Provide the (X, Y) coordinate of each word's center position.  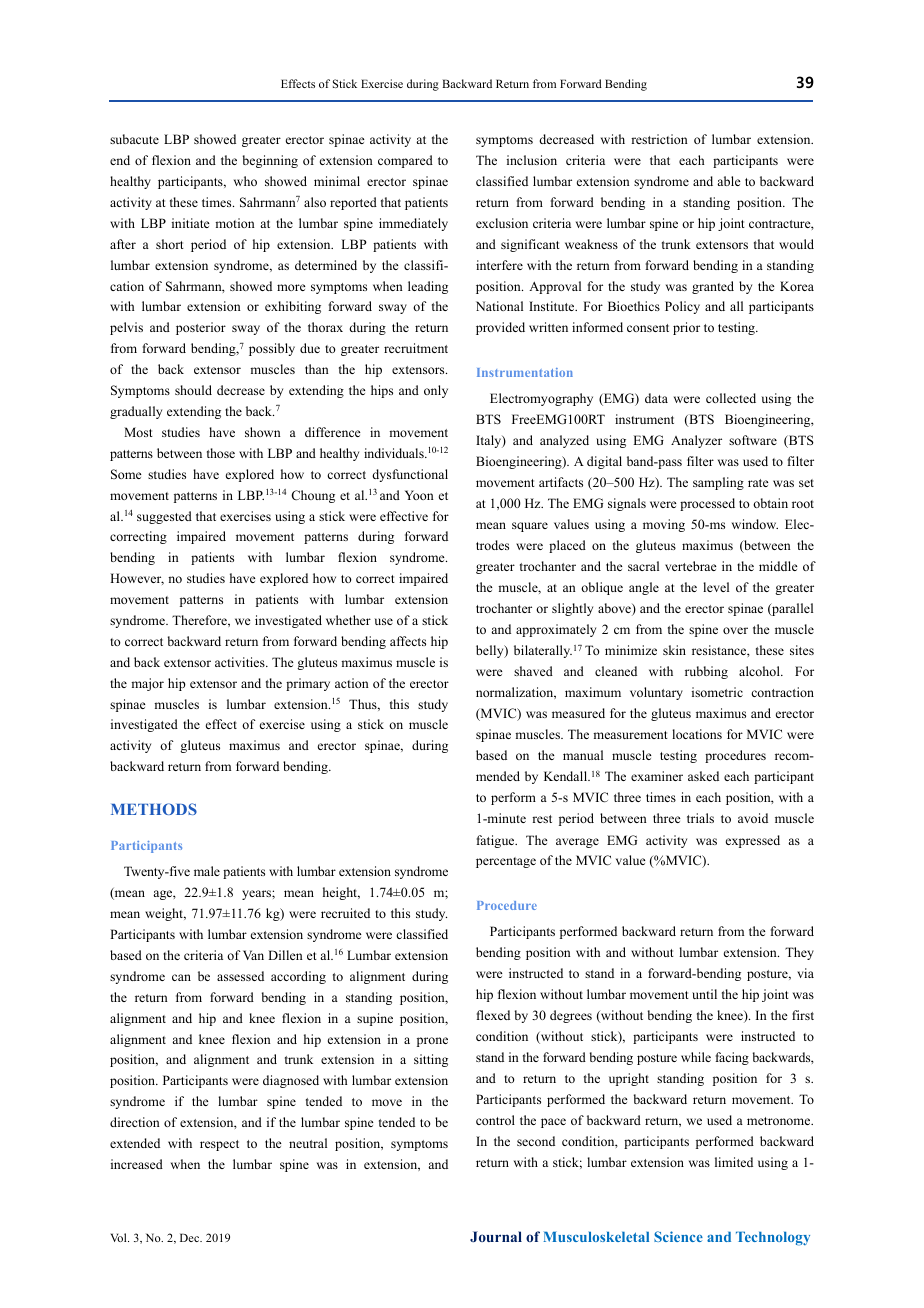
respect (219, 1145)
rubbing (706, 672)
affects (408, 641)
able (729, 181)
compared (405, 161)
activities (241, 662)
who (245, 181)
